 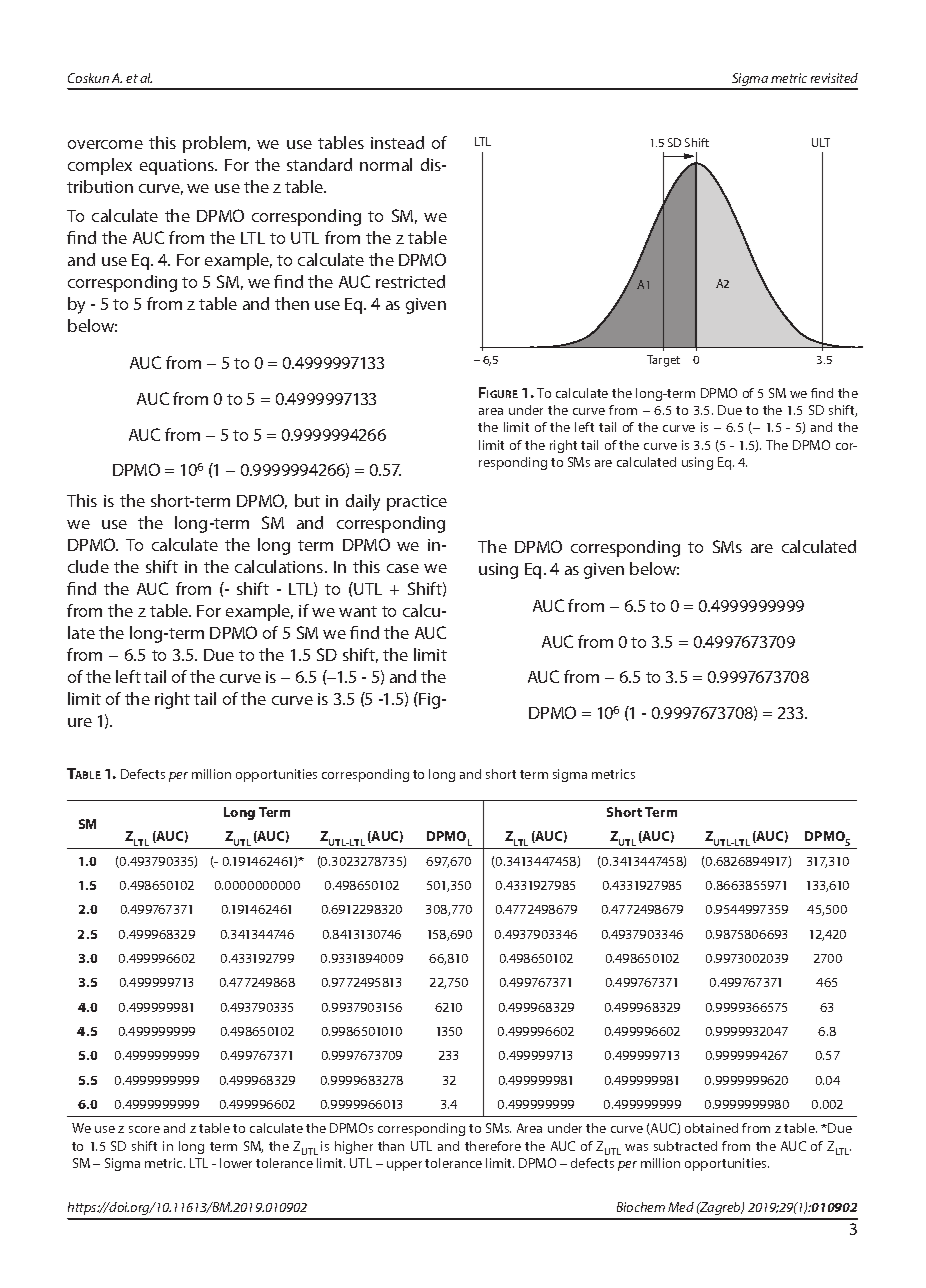 I want to click on obtained, so click(x=711, y=1128).
